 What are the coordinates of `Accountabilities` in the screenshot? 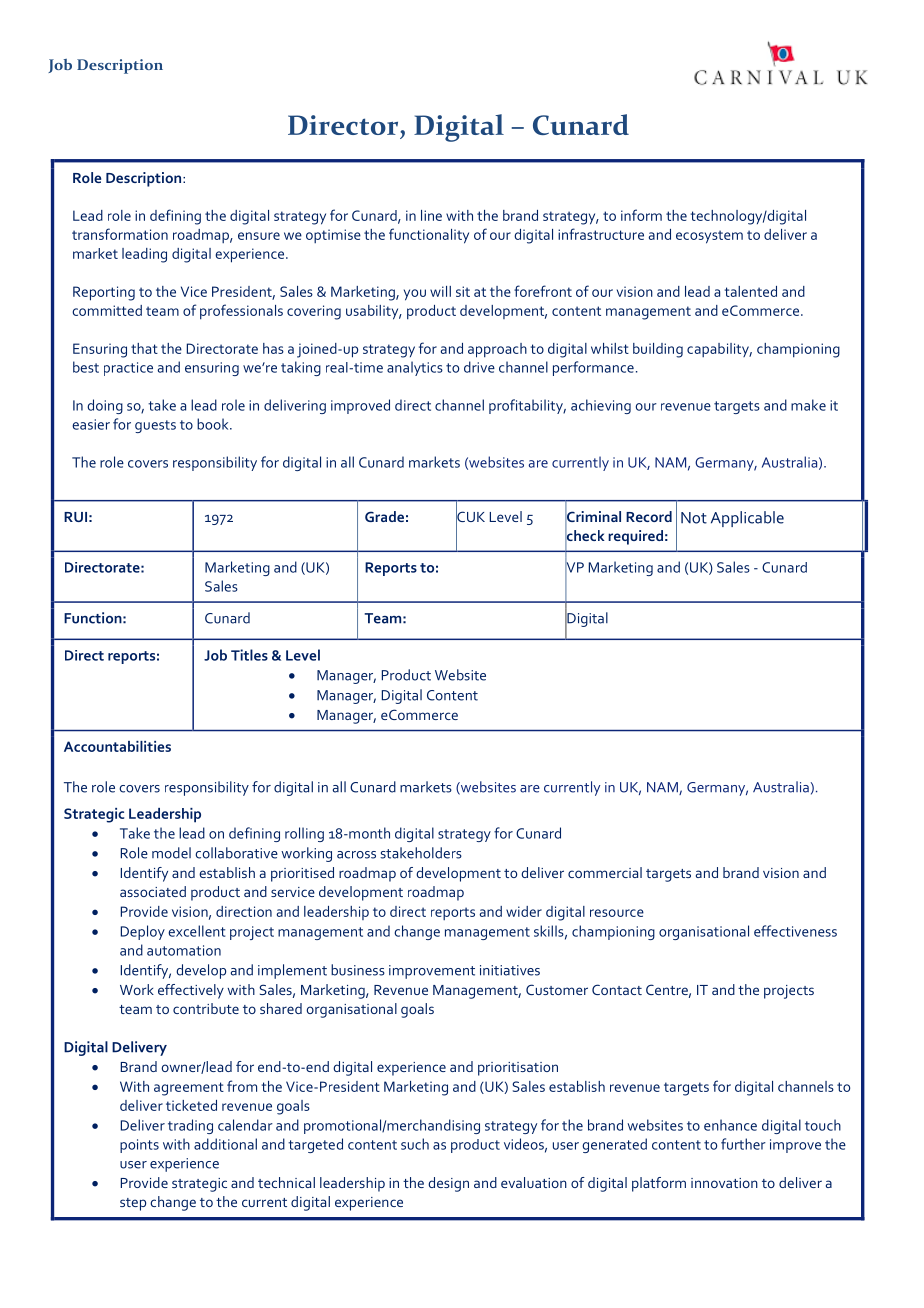 It's located at (117, 746).
